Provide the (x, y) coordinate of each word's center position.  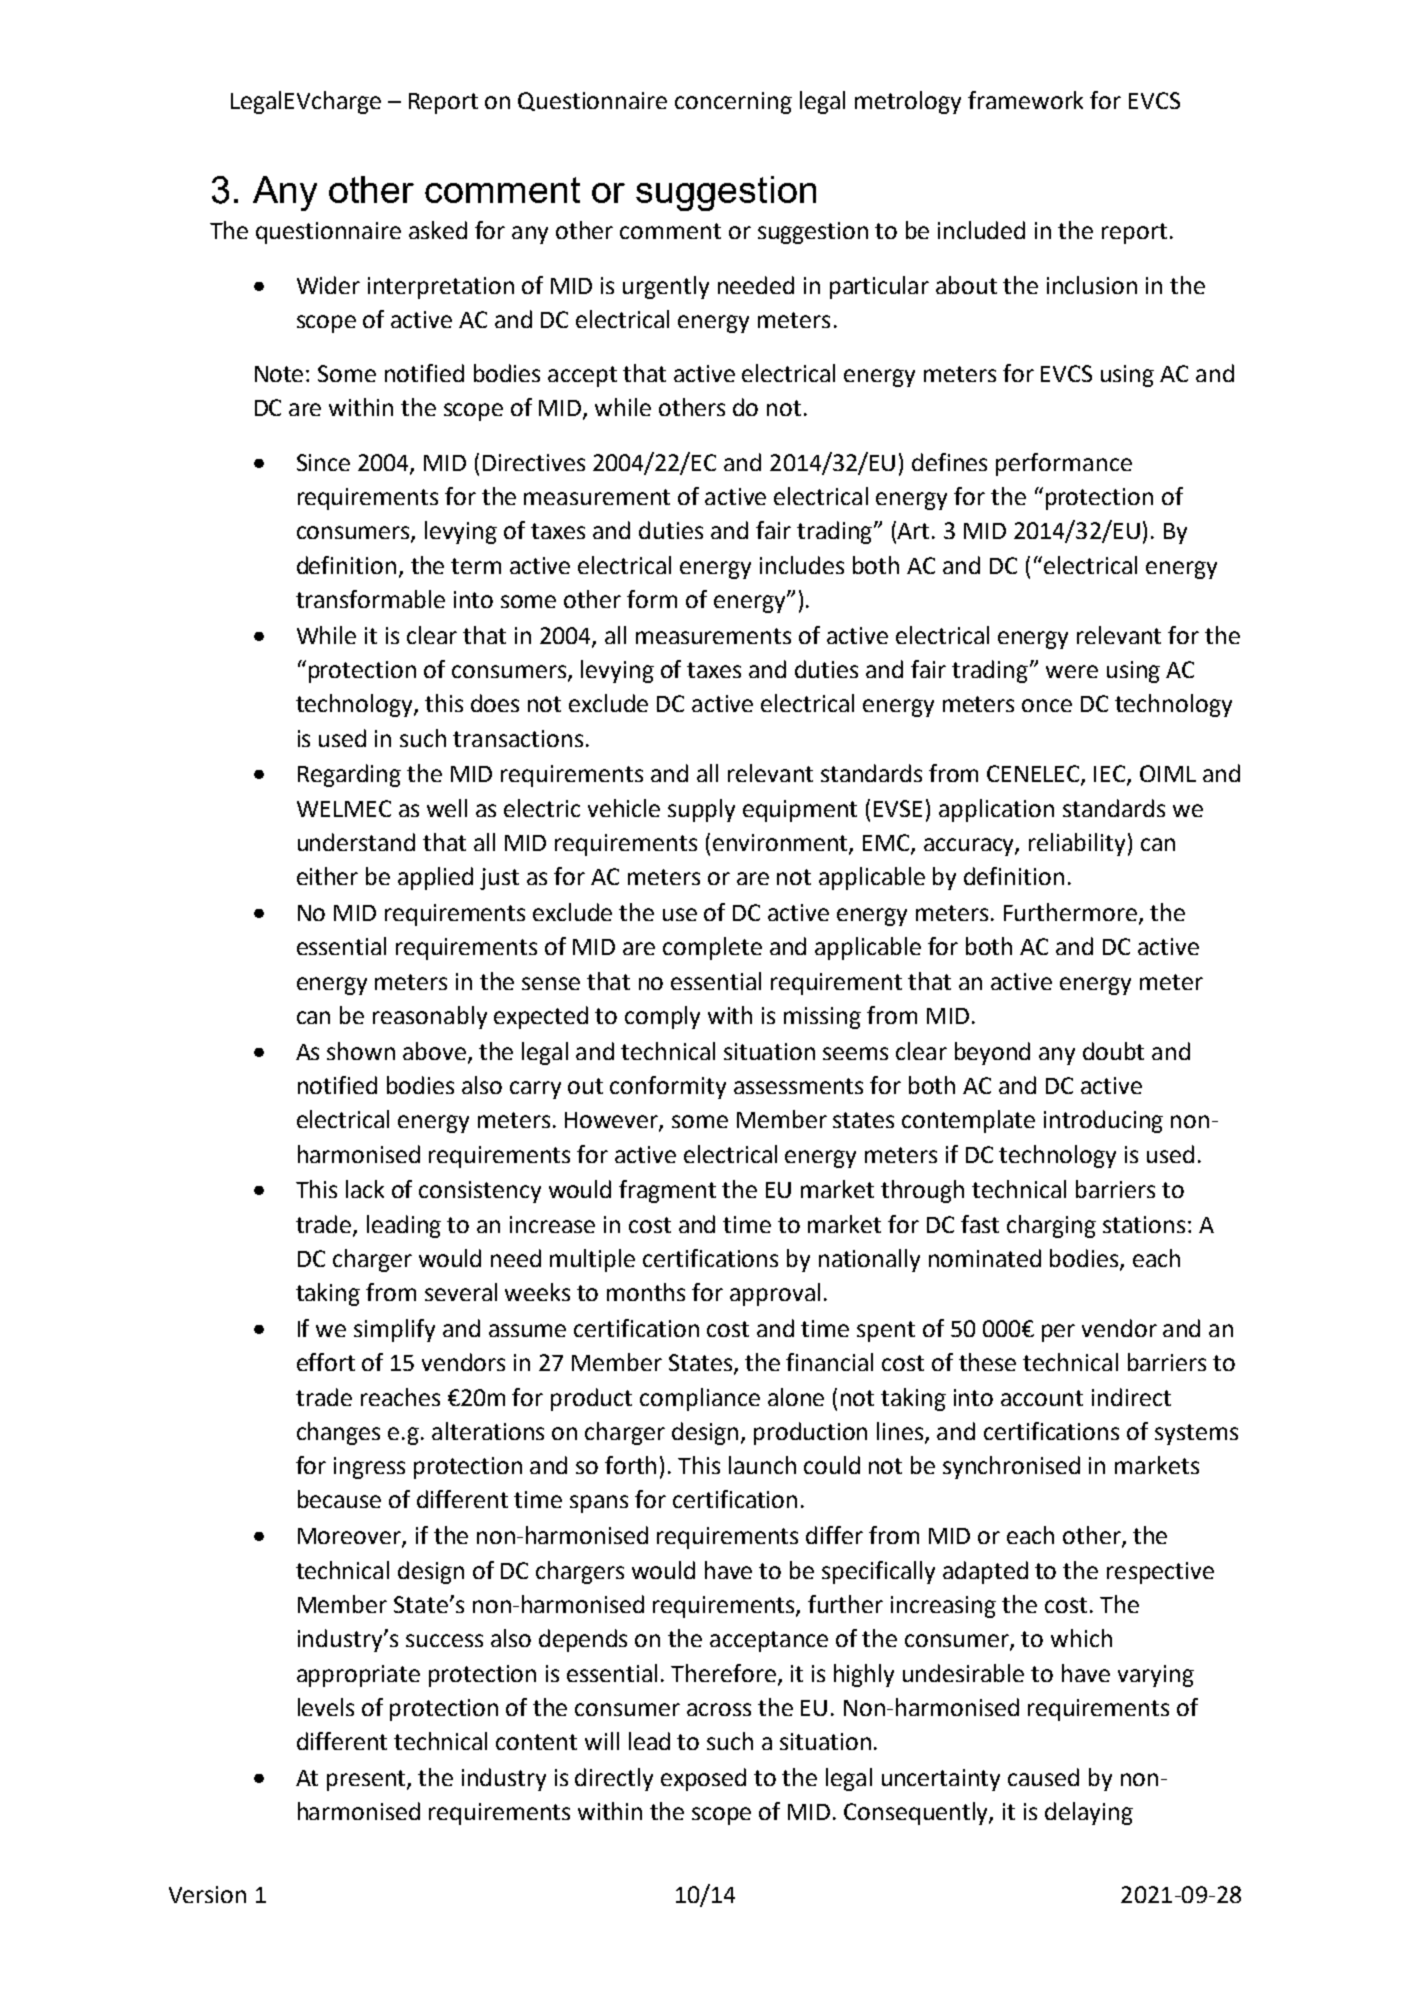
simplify (394, 1330)
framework (1025, 100)
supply (701, 810)
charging (1051, 1226)
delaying (1089, 1813)
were (1072, 671)
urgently (666, 287)
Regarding (349, 775)
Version (207, 1894)
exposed (703, 1779)
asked (438, 230)
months (646, 1292)
